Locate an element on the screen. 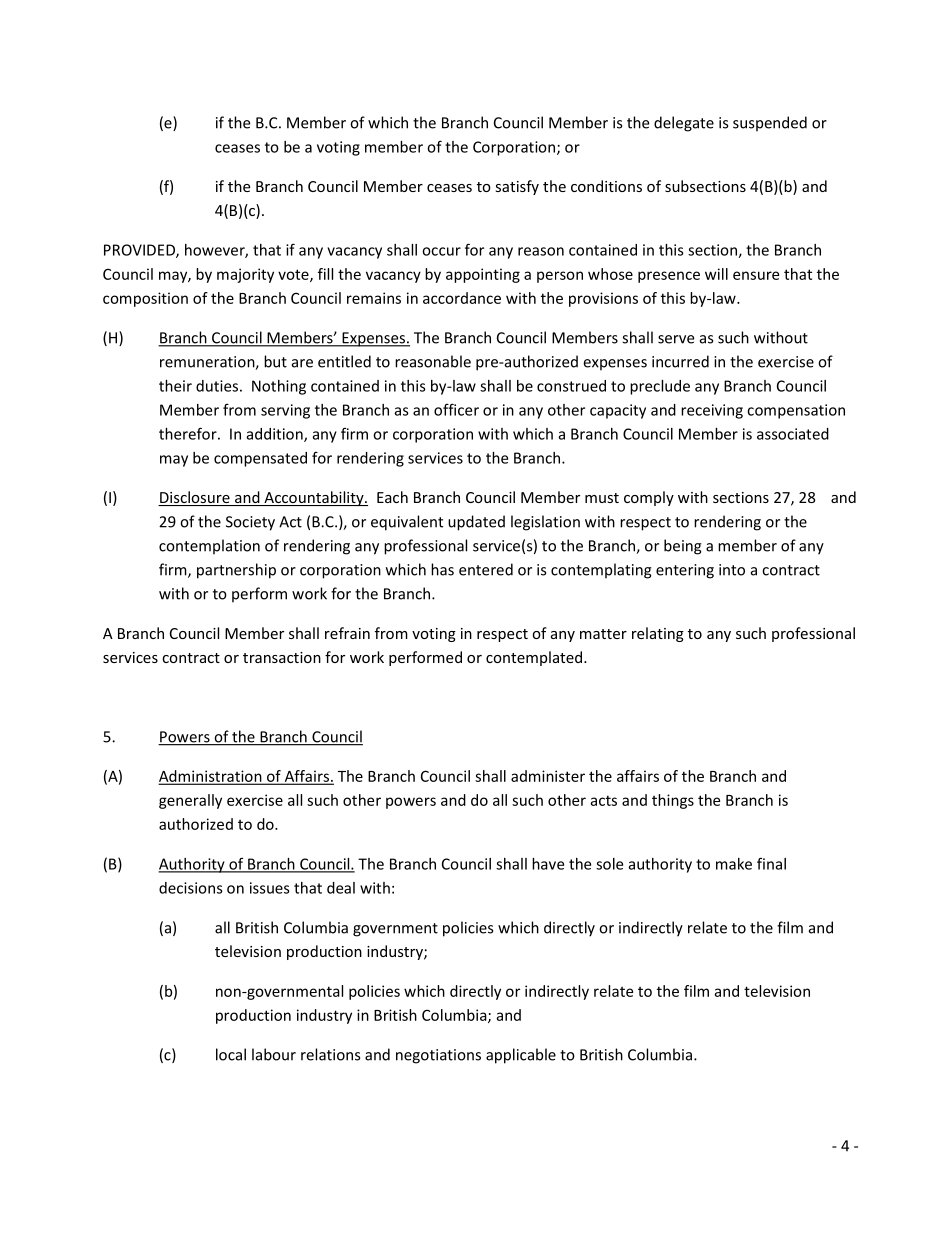  negotiations is located at coordinates (438, 1056).
